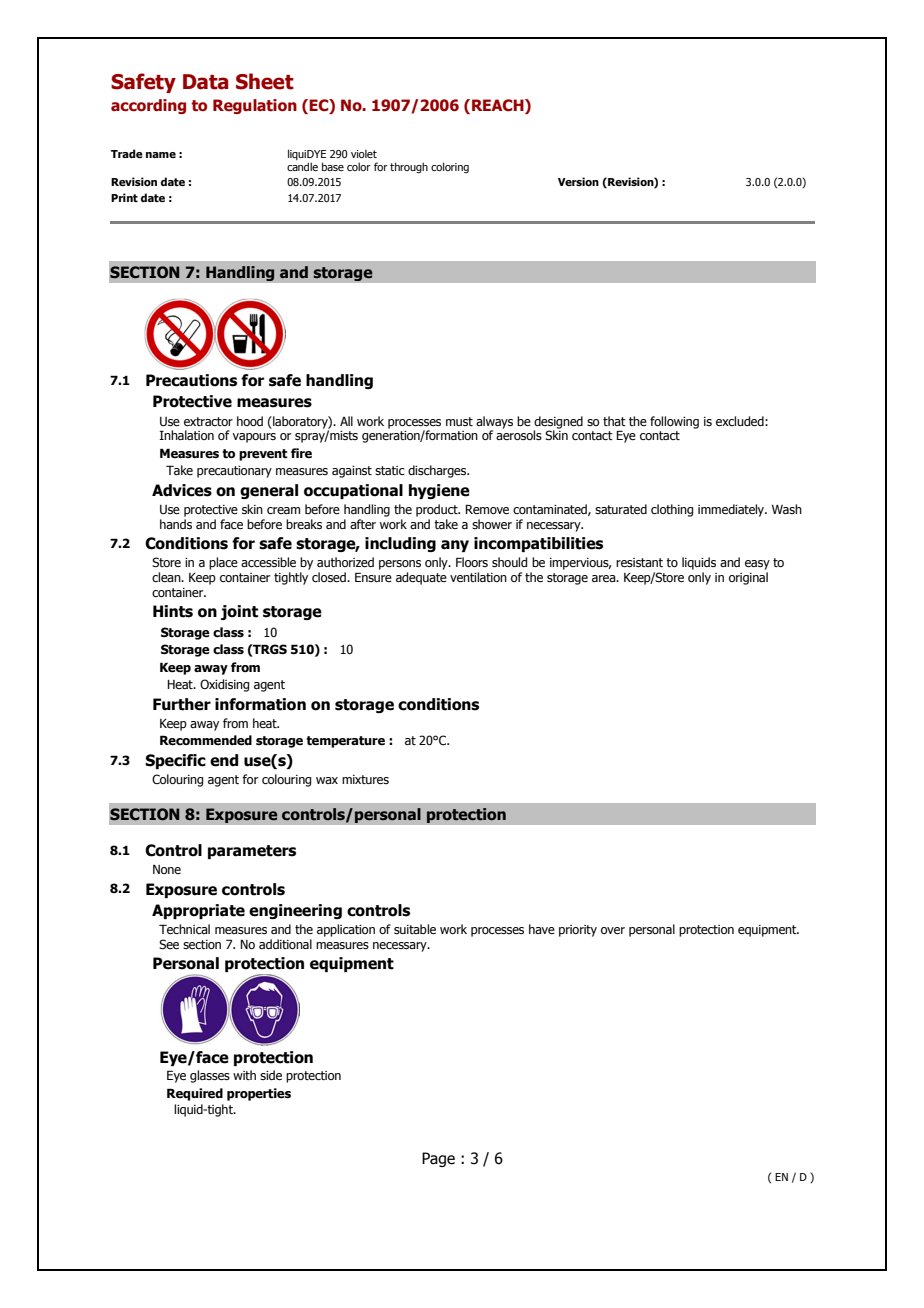 The width and height of the document is (924, 1308). What do you see at coordinates (613, 930) in the document?
I see `over` at bounding box center [613, 930].
